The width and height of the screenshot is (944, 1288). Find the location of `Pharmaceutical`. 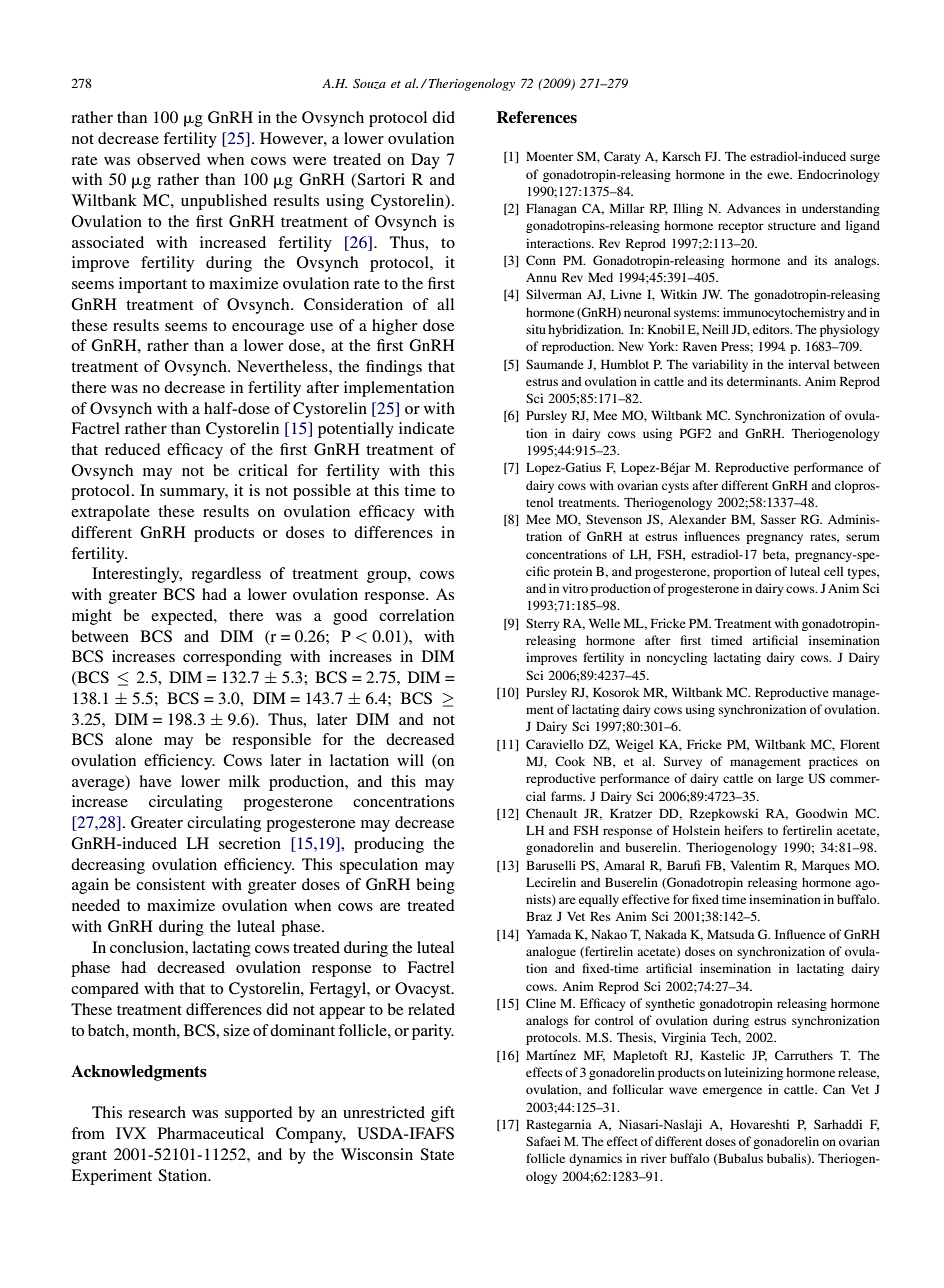

Pharmaceutical is located at coordinates (211, 1133).
